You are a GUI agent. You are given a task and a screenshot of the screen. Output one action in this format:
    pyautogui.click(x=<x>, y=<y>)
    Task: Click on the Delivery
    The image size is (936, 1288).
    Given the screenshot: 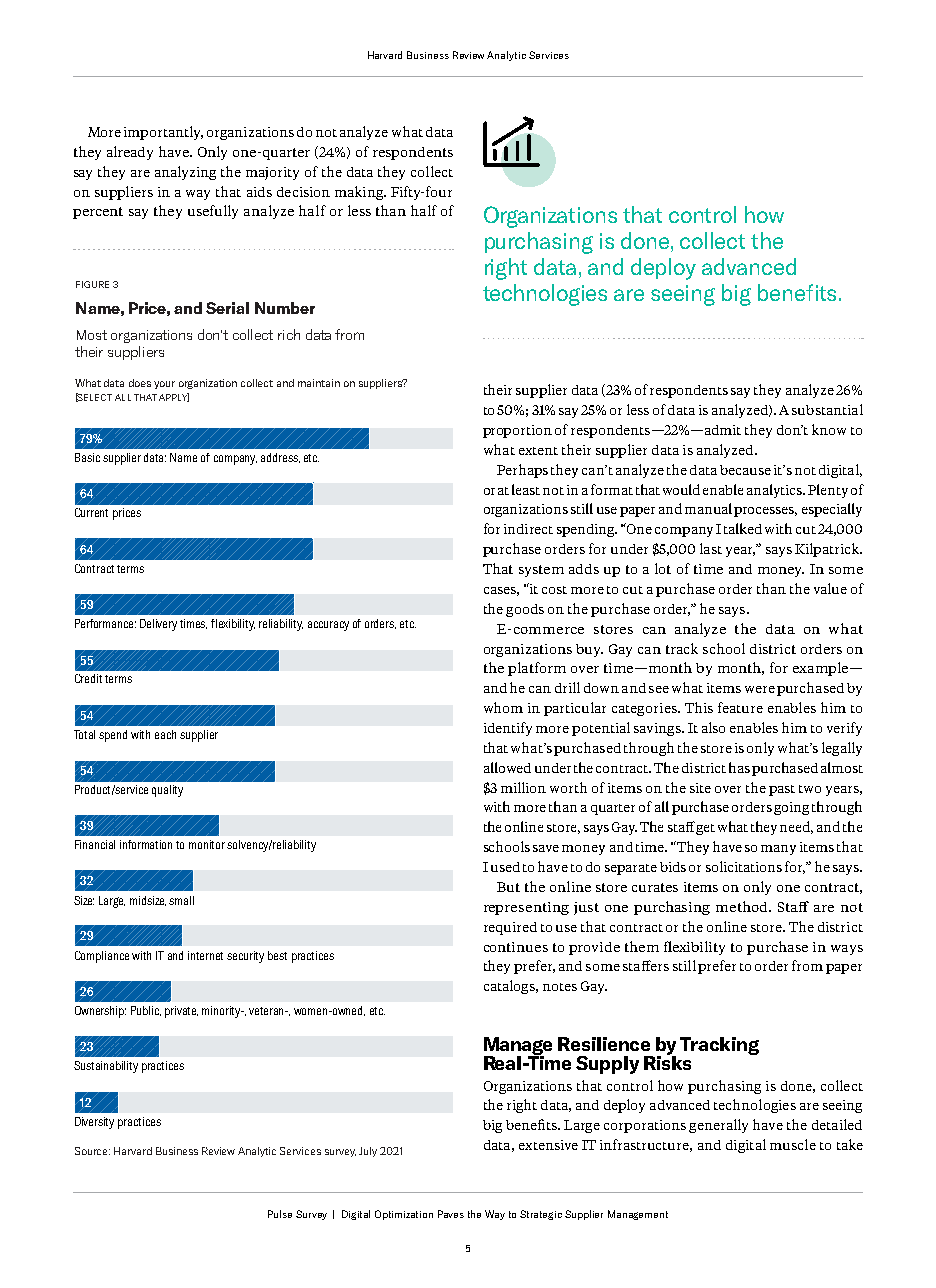 What is the action you would take?
    pyautogui.click(x=158, y=625)
